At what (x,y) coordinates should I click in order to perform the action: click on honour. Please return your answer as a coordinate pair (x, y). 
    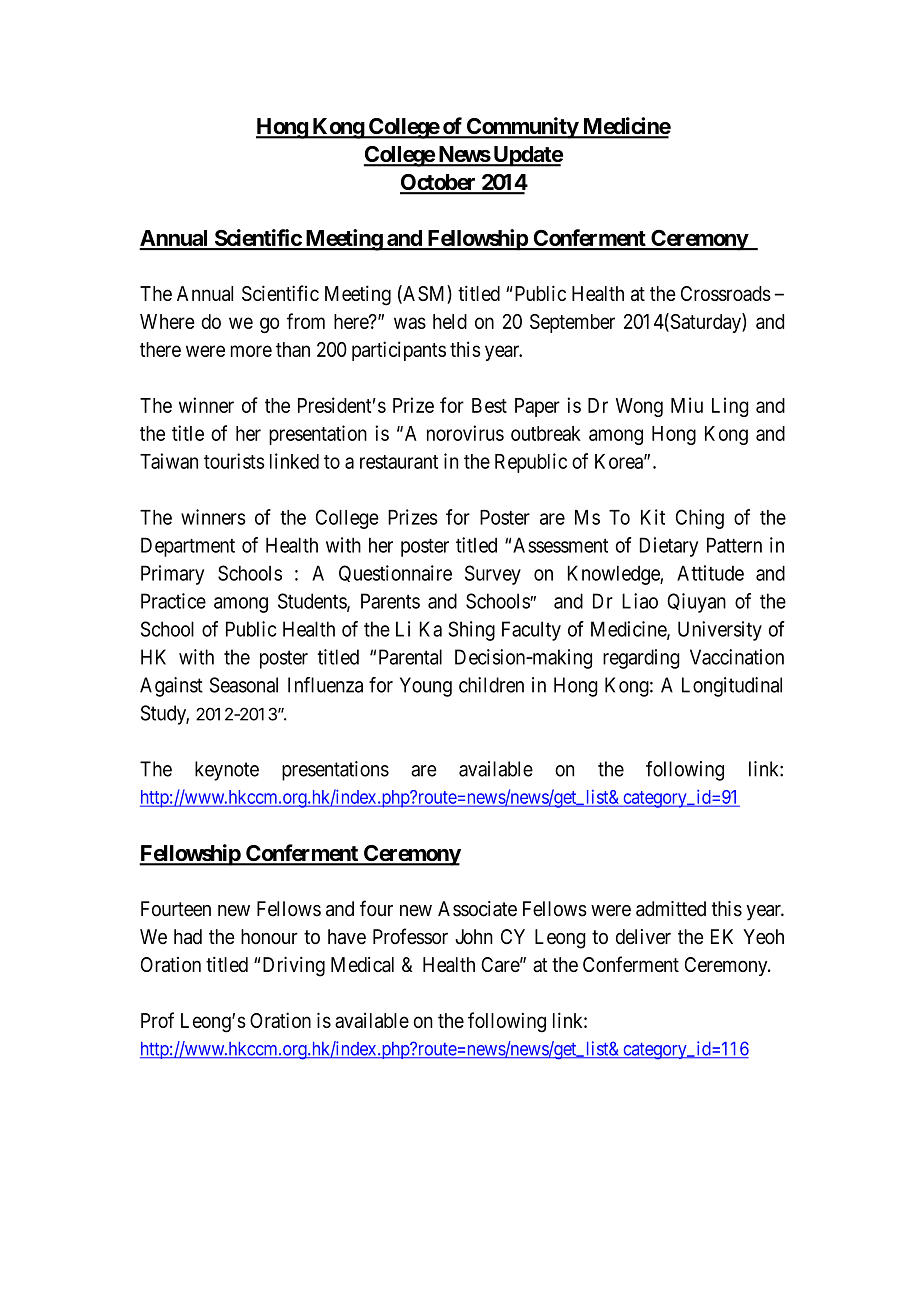
    Looking at the image, I should click on (269, 937).
